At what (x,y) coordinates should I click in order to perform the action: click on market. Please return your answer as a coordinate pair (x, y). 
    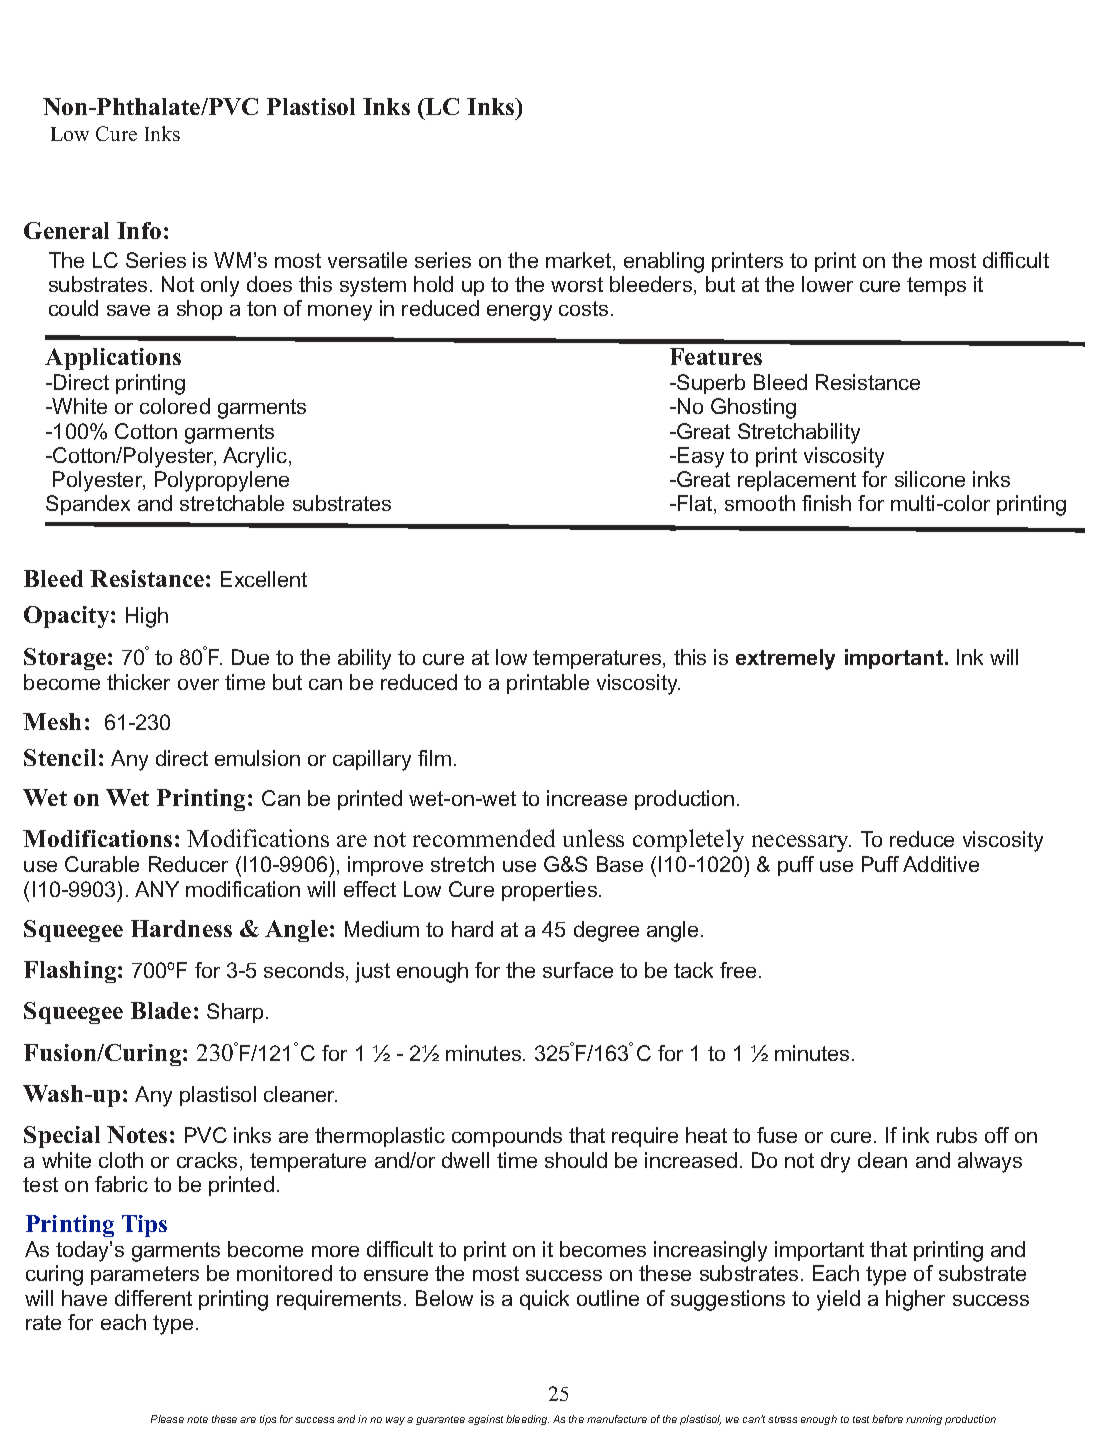
    Looking at the image, I should click on (580, 261).
